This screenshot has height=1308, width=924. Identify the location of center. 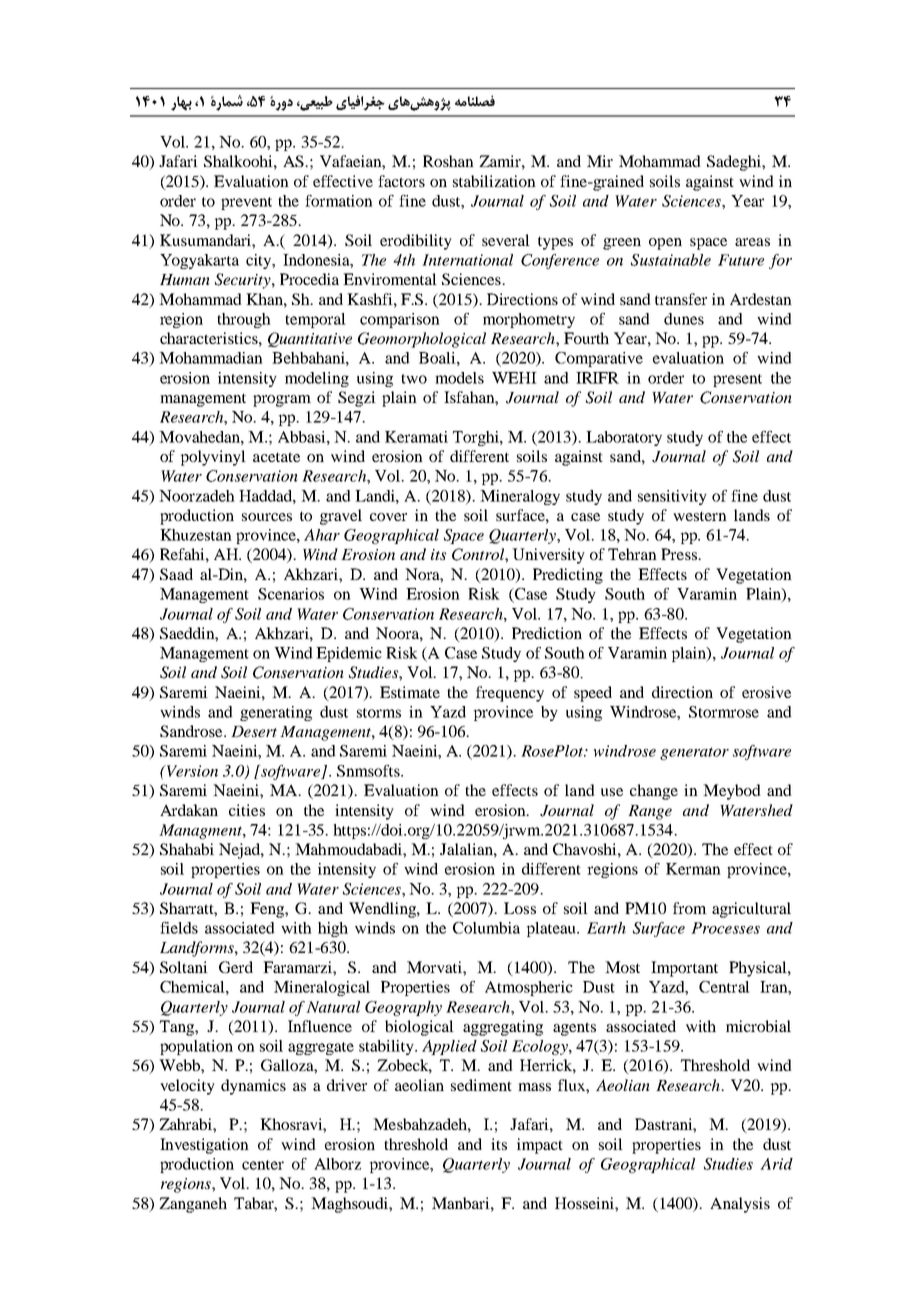
(263, 1165).
